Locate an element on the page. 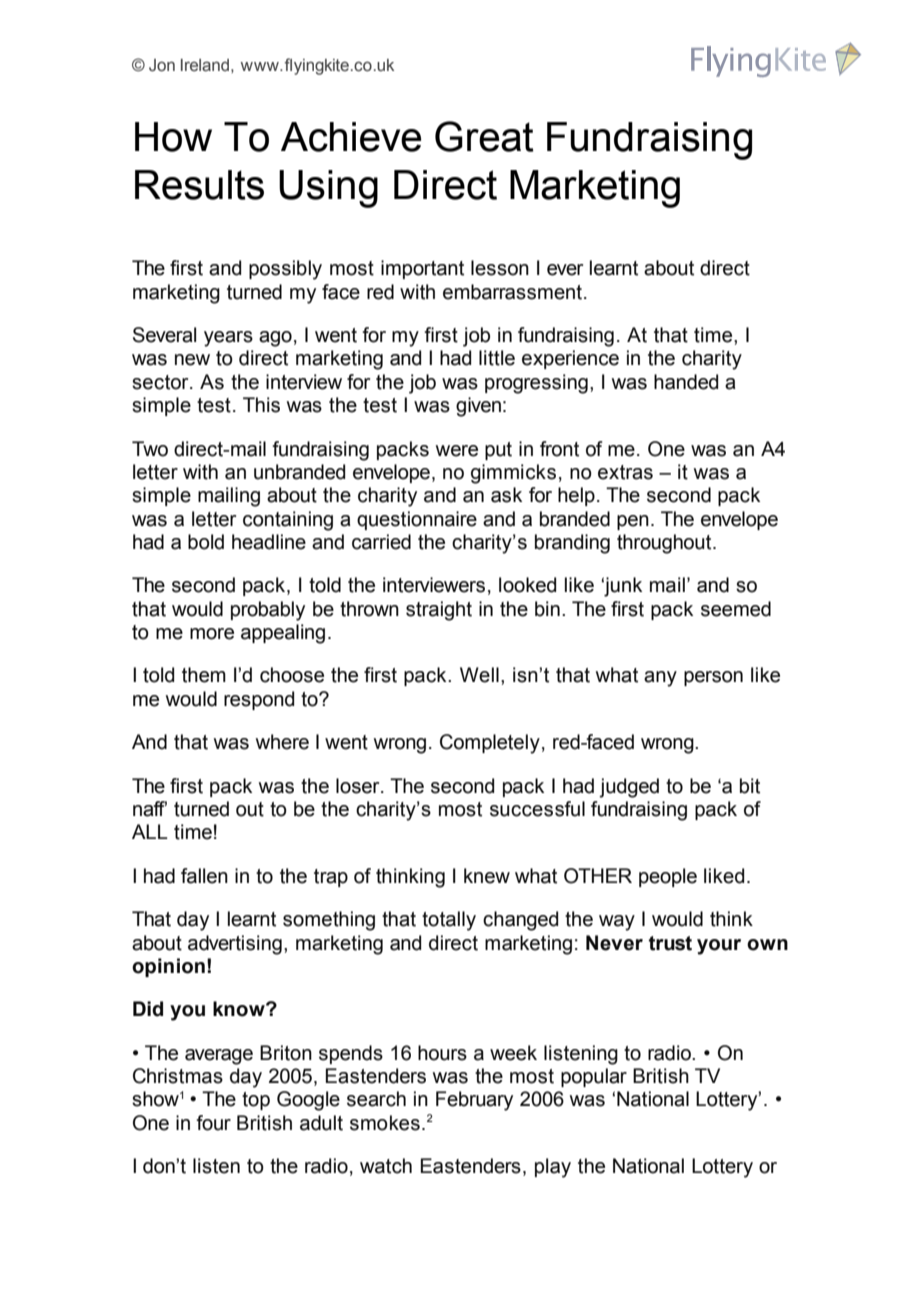  four is located at coordinates (213, 1123).
